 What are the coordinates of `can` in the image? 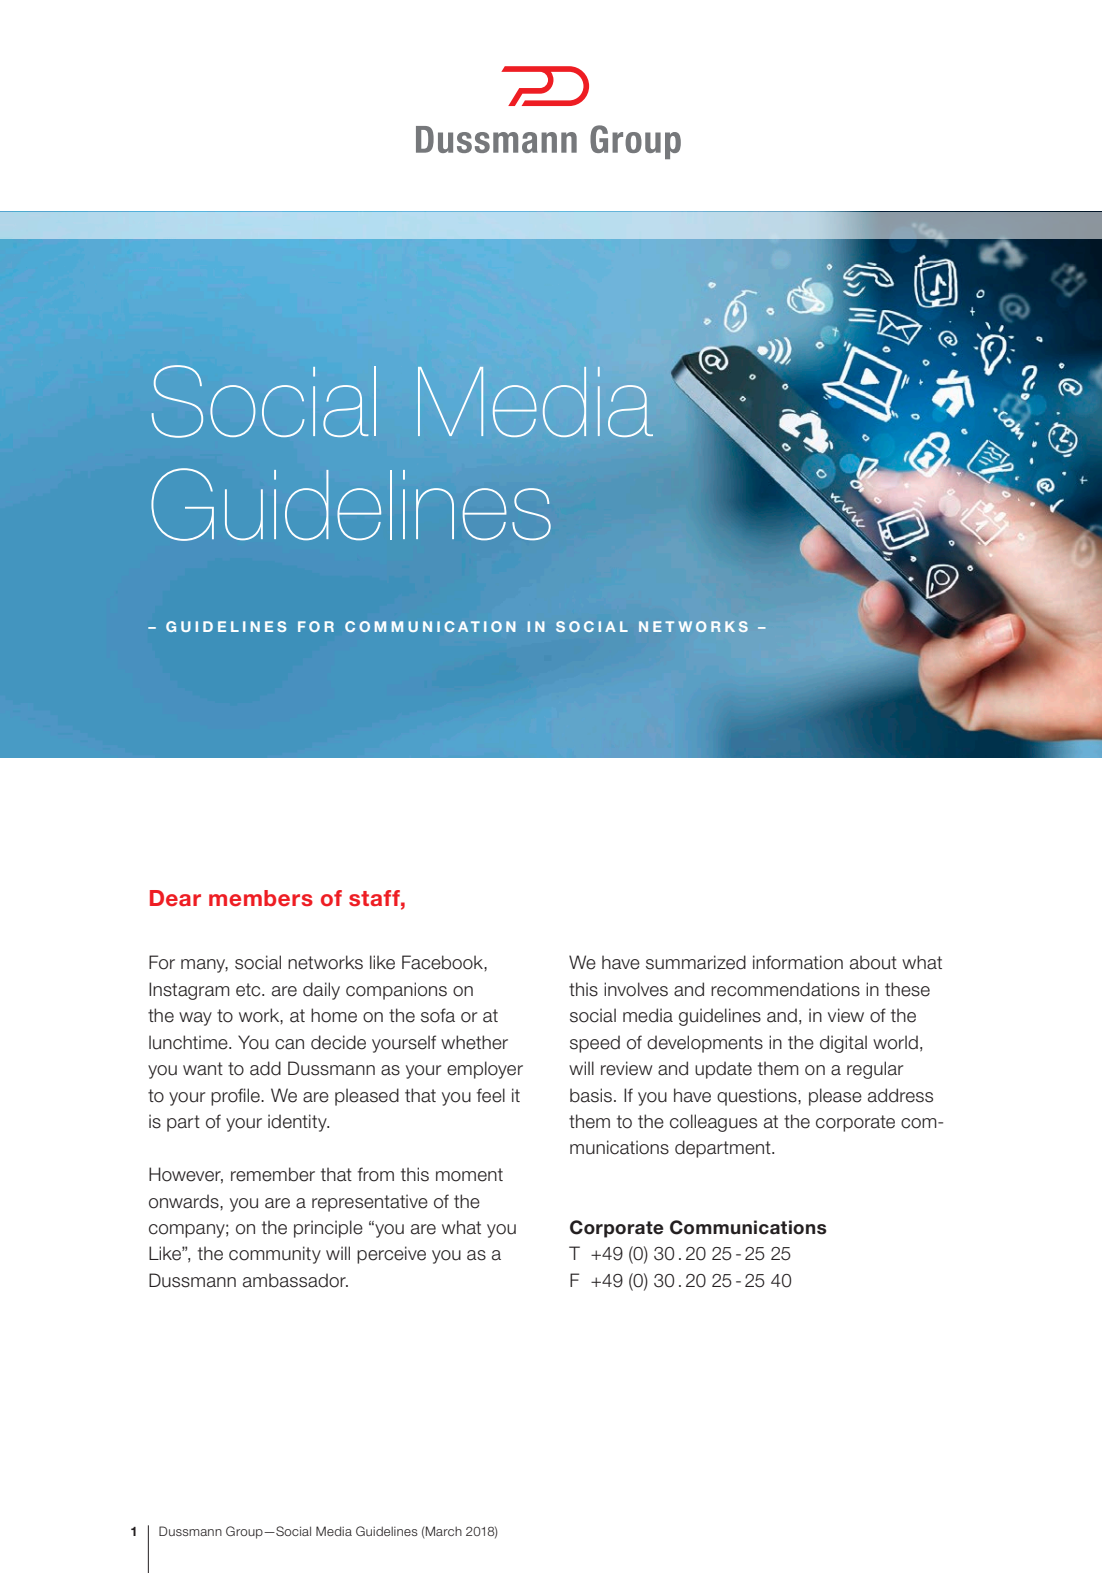 It's located at (289, 1044).
